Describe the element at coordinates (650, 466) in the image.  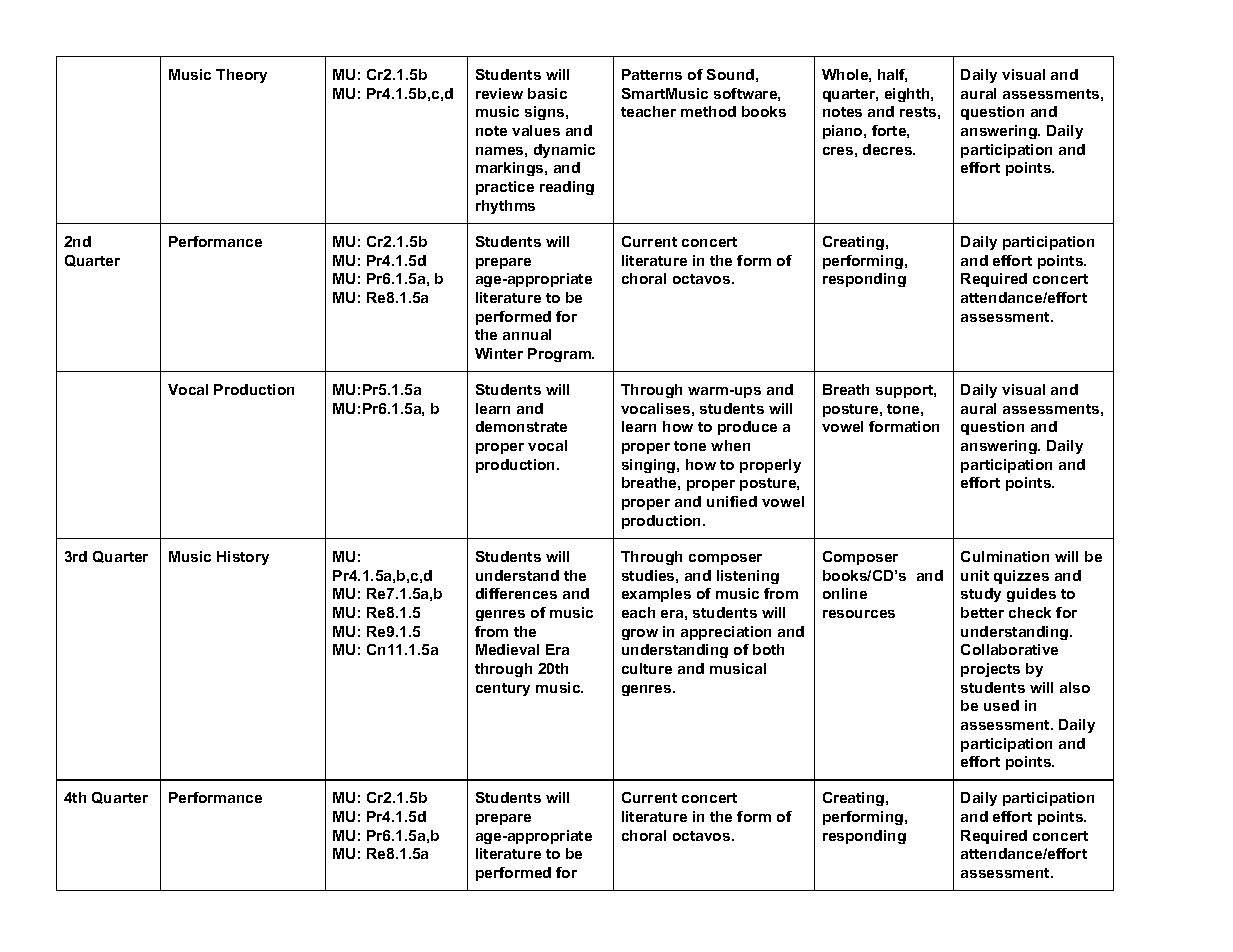
I see `singing` at that location.
